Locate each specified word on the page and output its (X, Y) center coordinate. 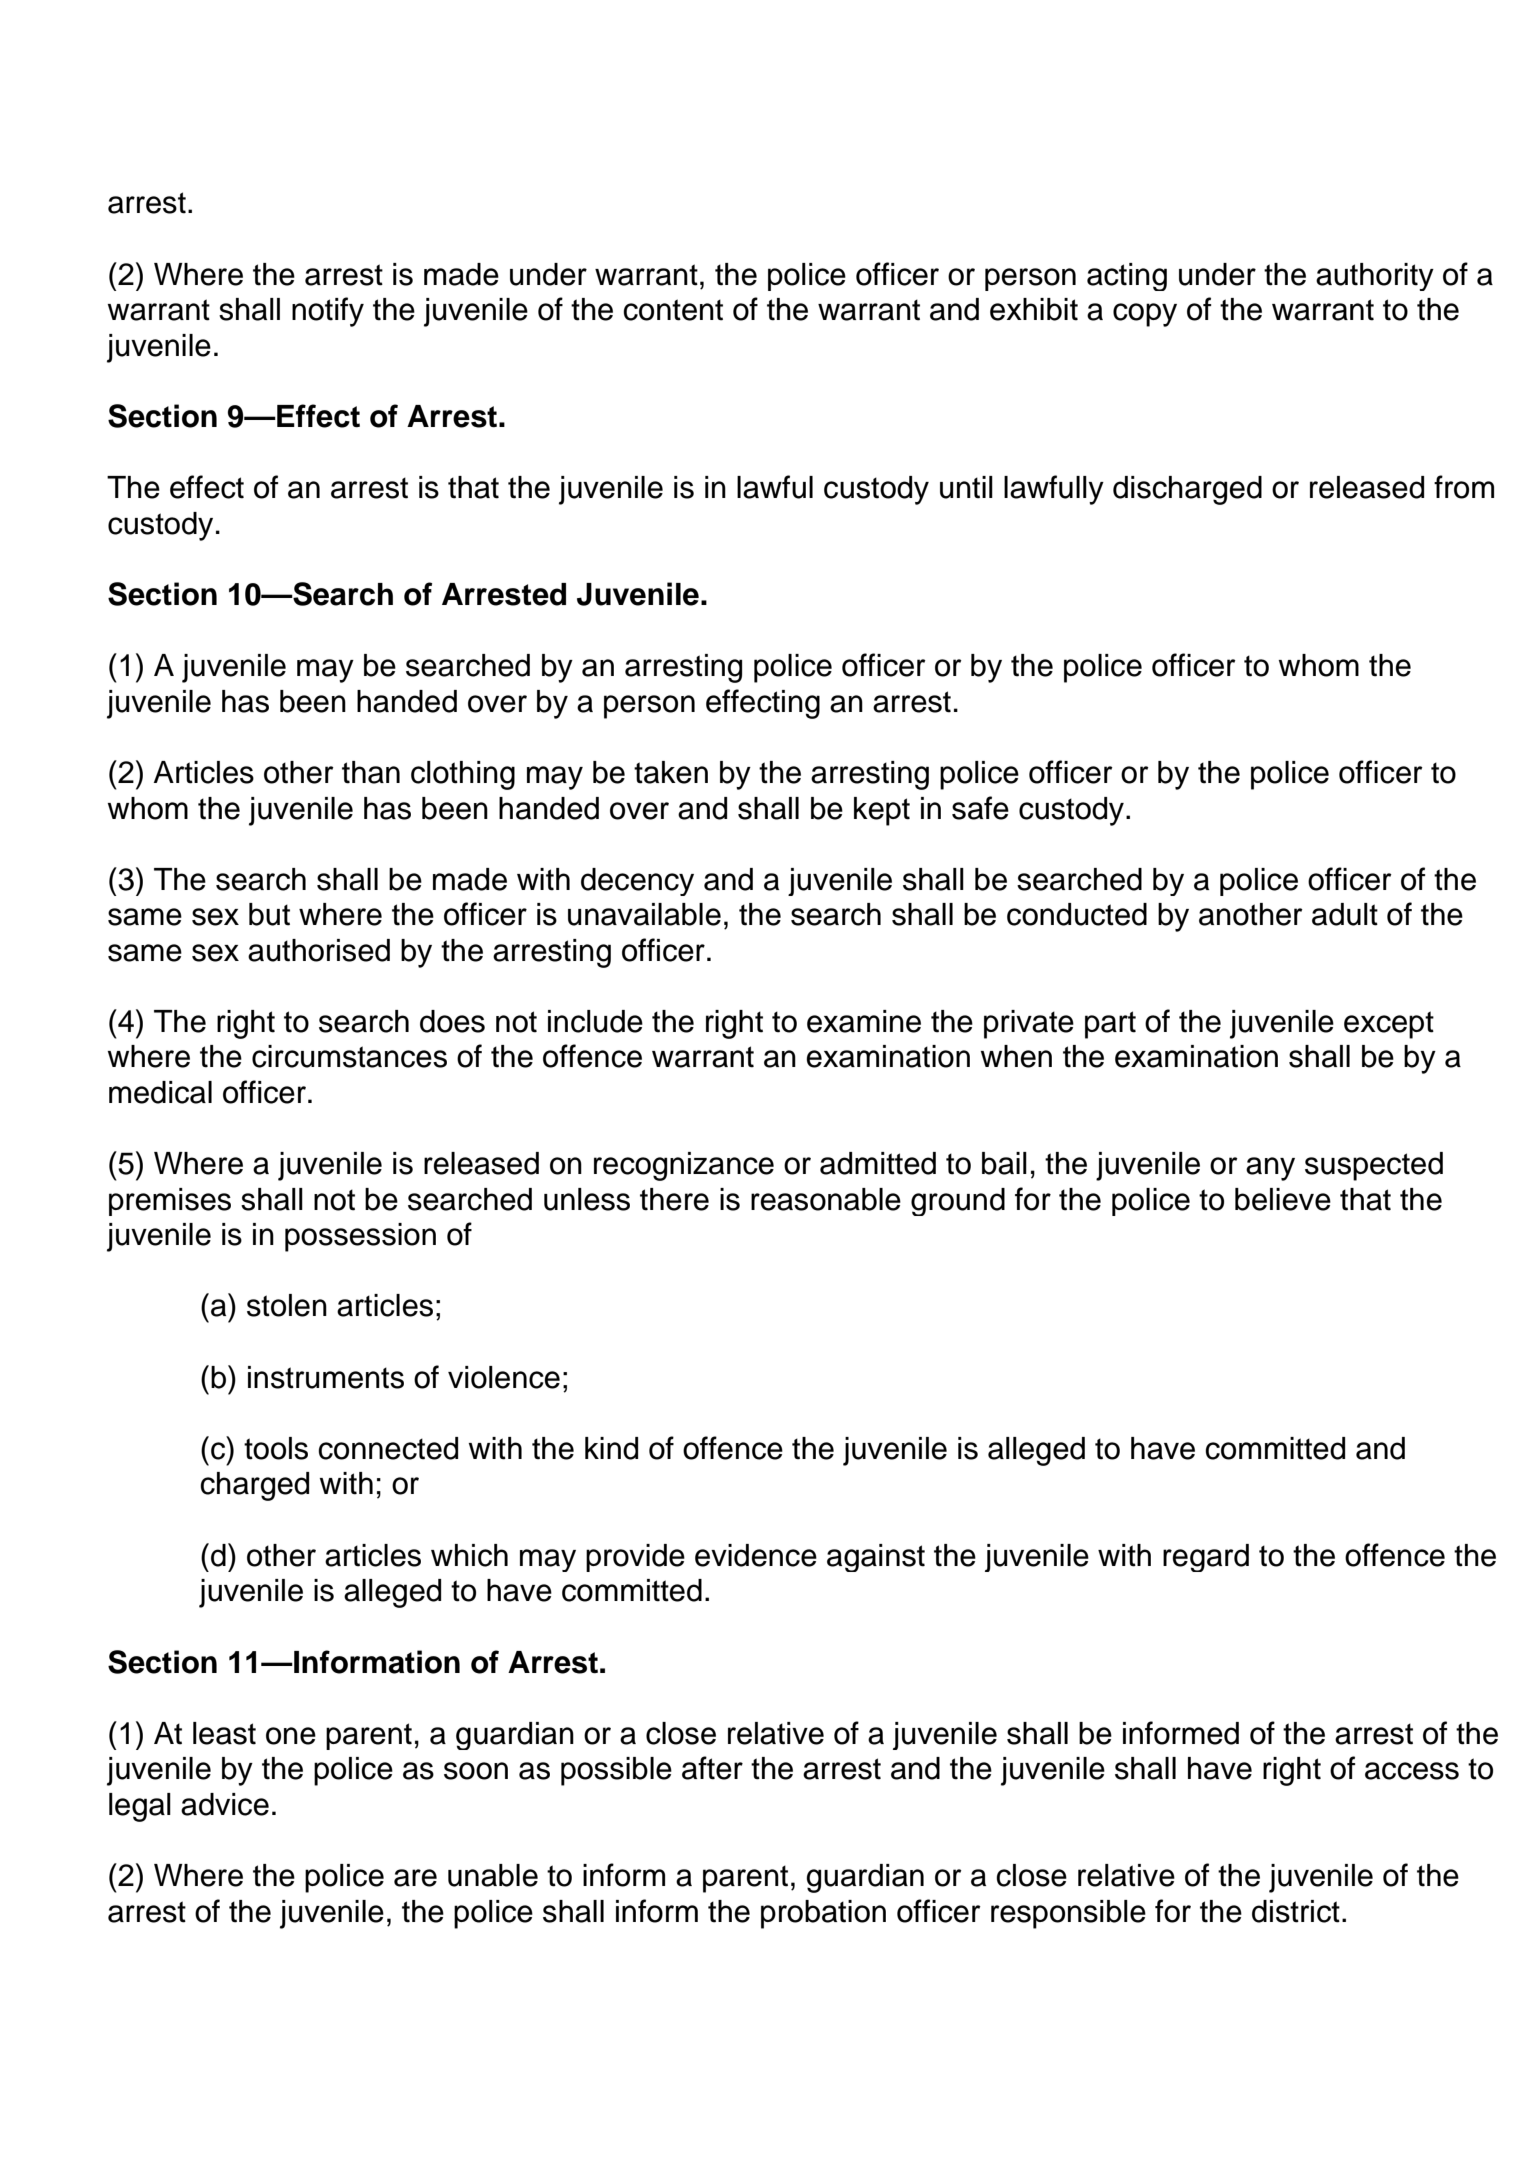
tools (276, 1448)
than (371, 772)
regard (1206, 1558)
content (673, 310)
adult (1345, 914)
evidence (756, 1555)
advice (225, 1804)
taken (671, 772)
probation (823, 1914)
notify (328, 312)
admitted (878, 1163)
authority (1375, 277)
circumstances (349, 1056)
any (1270, 1169)
